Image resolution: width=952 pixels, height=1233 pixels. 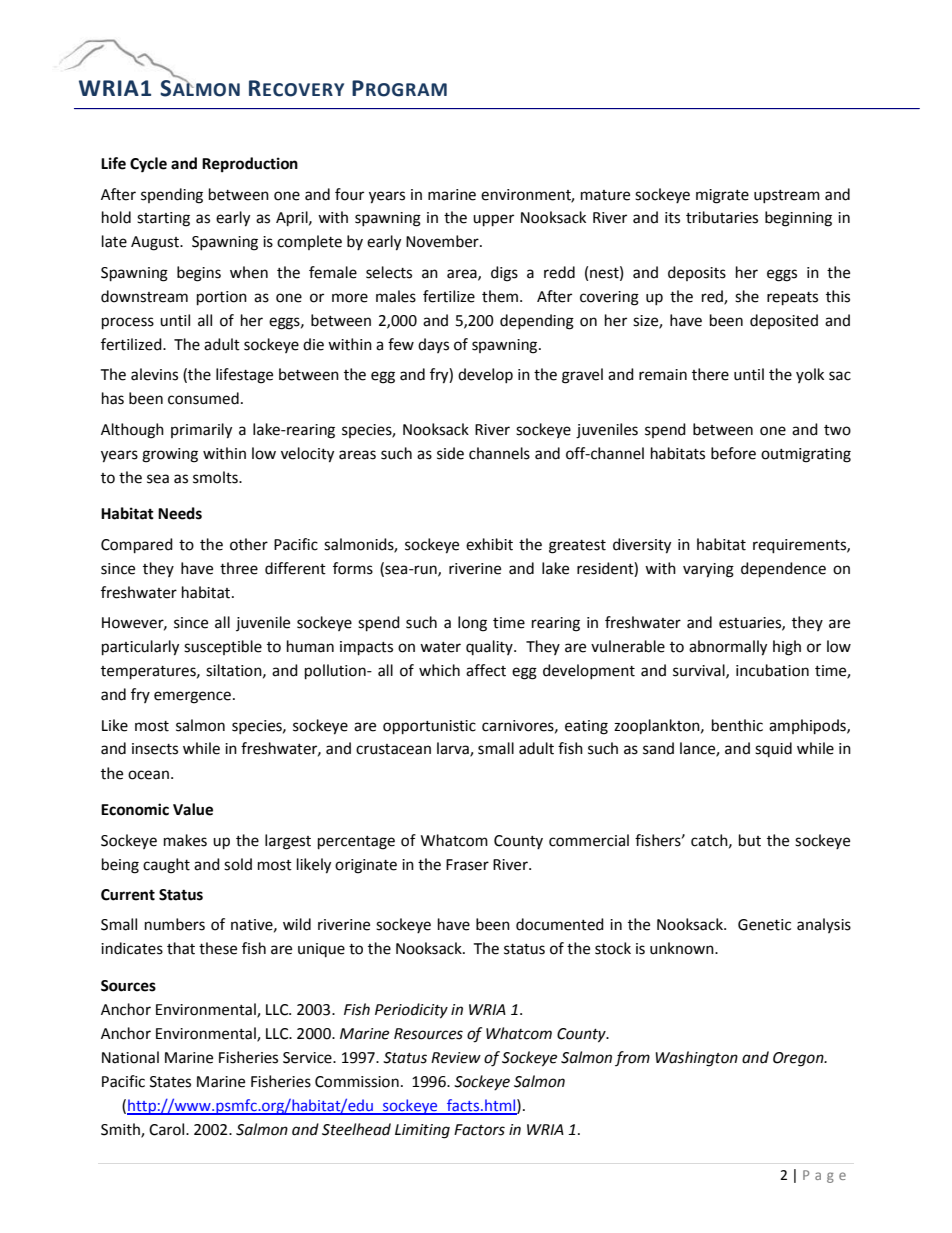 I want to click on Fraser, so click(x=467, y=865).
